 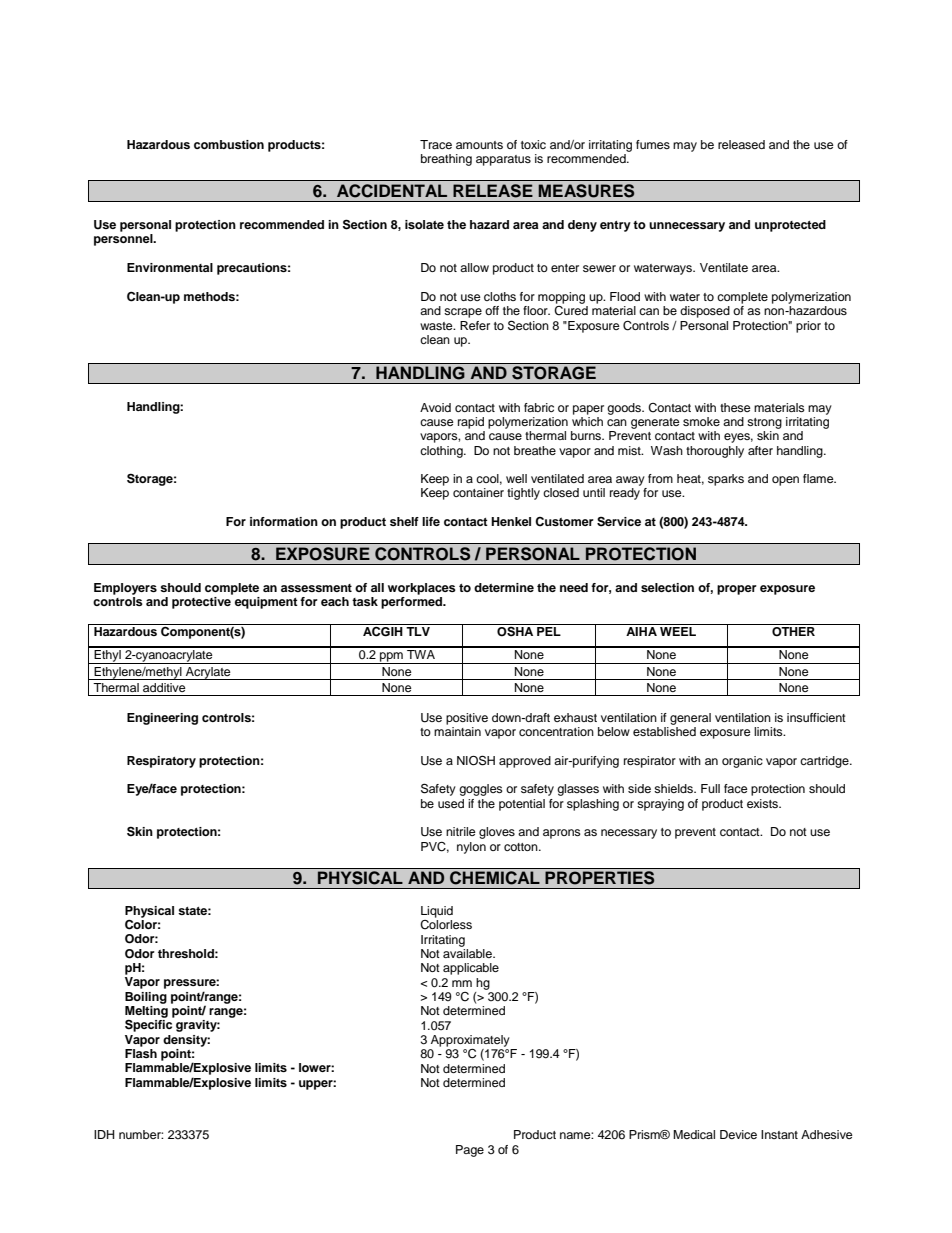 What do you see at coordinates (470, 1151) in the screenshot?
I see `Page` at bounding box center [470, 1151].
